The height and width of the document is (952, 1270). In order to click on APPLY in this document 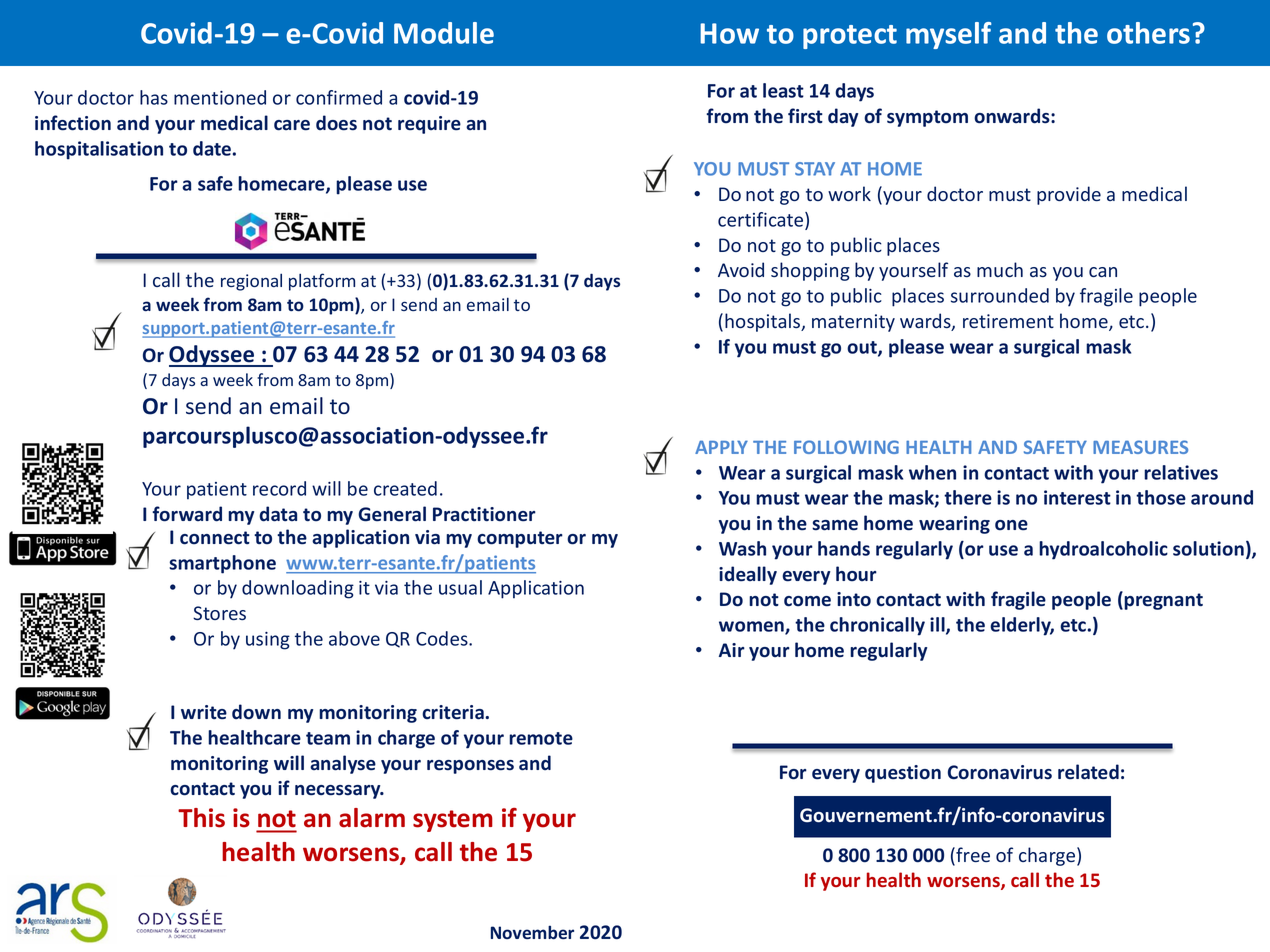, I will do `click(721, 447)`.
